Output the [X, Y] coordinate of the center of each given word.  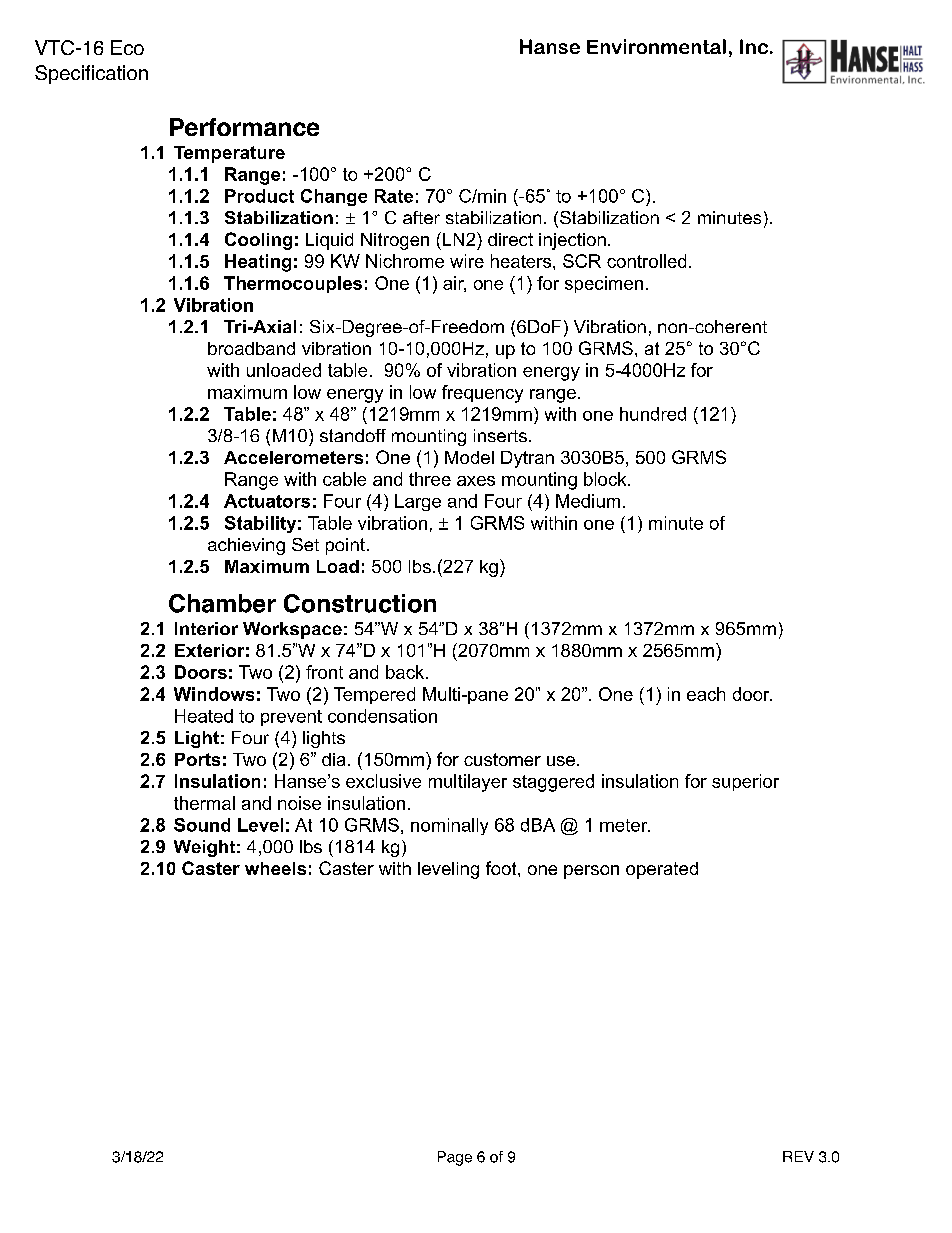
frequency [482, 394]
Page [455, 1158]
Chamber [222, 603]
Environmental [656, 46]
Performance [244, 127]
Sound [202, 825]
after [421, 217]
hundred [653, 414]
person [591, 872]
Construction [360, 603]
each [706, 694]
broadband [251, 348]
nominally [449, 826]
